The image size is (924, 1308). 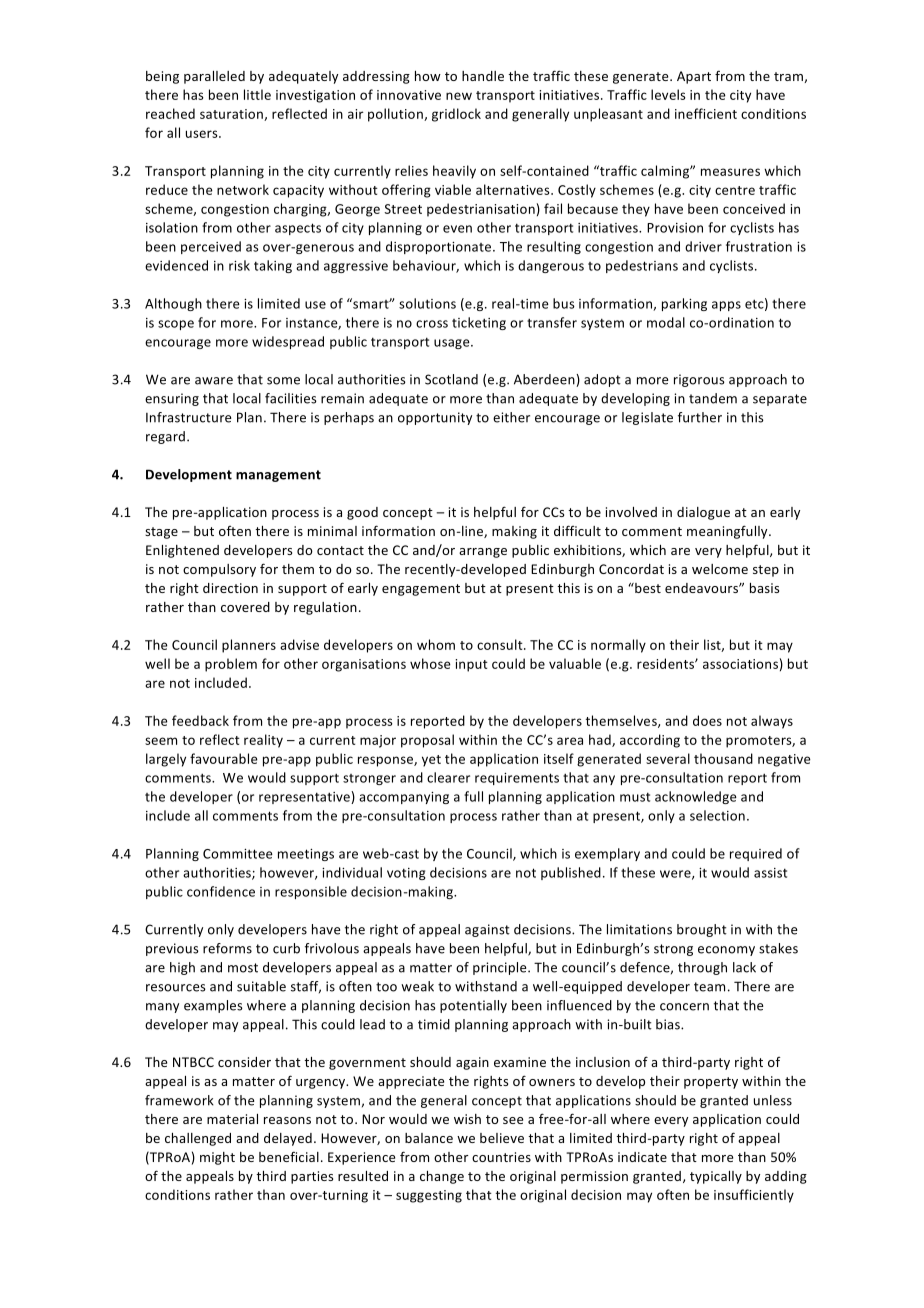 I want to click on inefficient, so click(x=706, y=113).
